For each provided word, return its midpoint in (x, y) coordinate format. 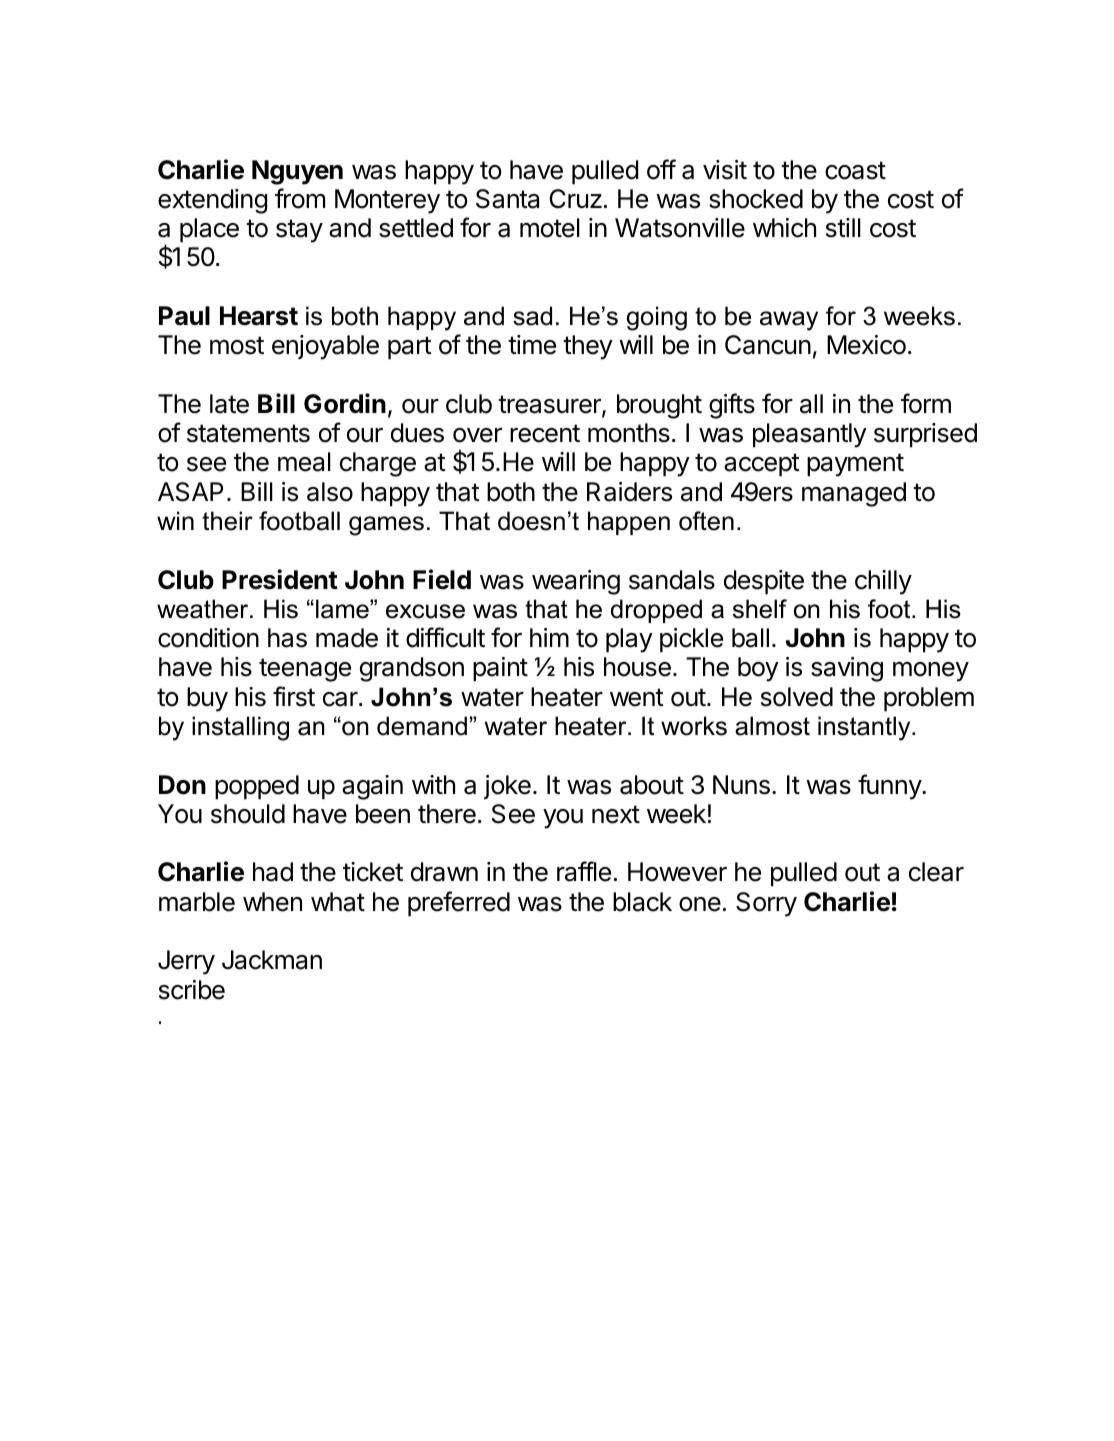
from (300, 198)
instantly (865, 728)
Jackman (272, 960)
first (294, 696)
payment (855, 465)
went (637, 697)
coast (855, 170)
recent (545, 433)
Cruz (575, 199)
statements (248, 433)
